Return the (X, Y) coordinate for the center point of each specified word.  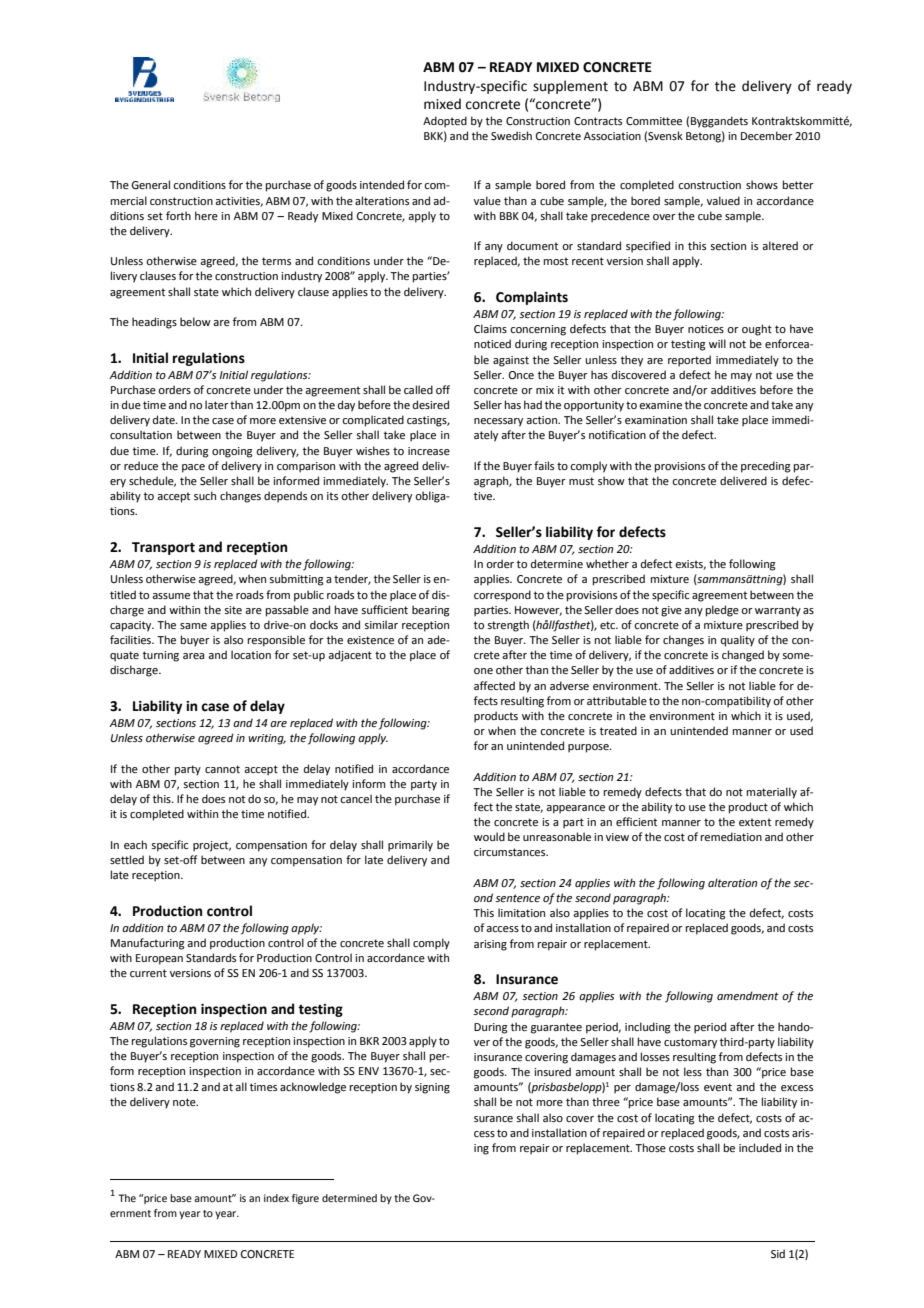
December (767, 135)
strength (508, 626)
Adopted (445, 122)
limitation (521, 912)
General (150, 184)
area (193, 656)
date (165, 419)
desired (431, 404)
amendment (748, 995)
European (159, 959)
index (276, 1198)
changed (743, 656)
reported (689, 361)
